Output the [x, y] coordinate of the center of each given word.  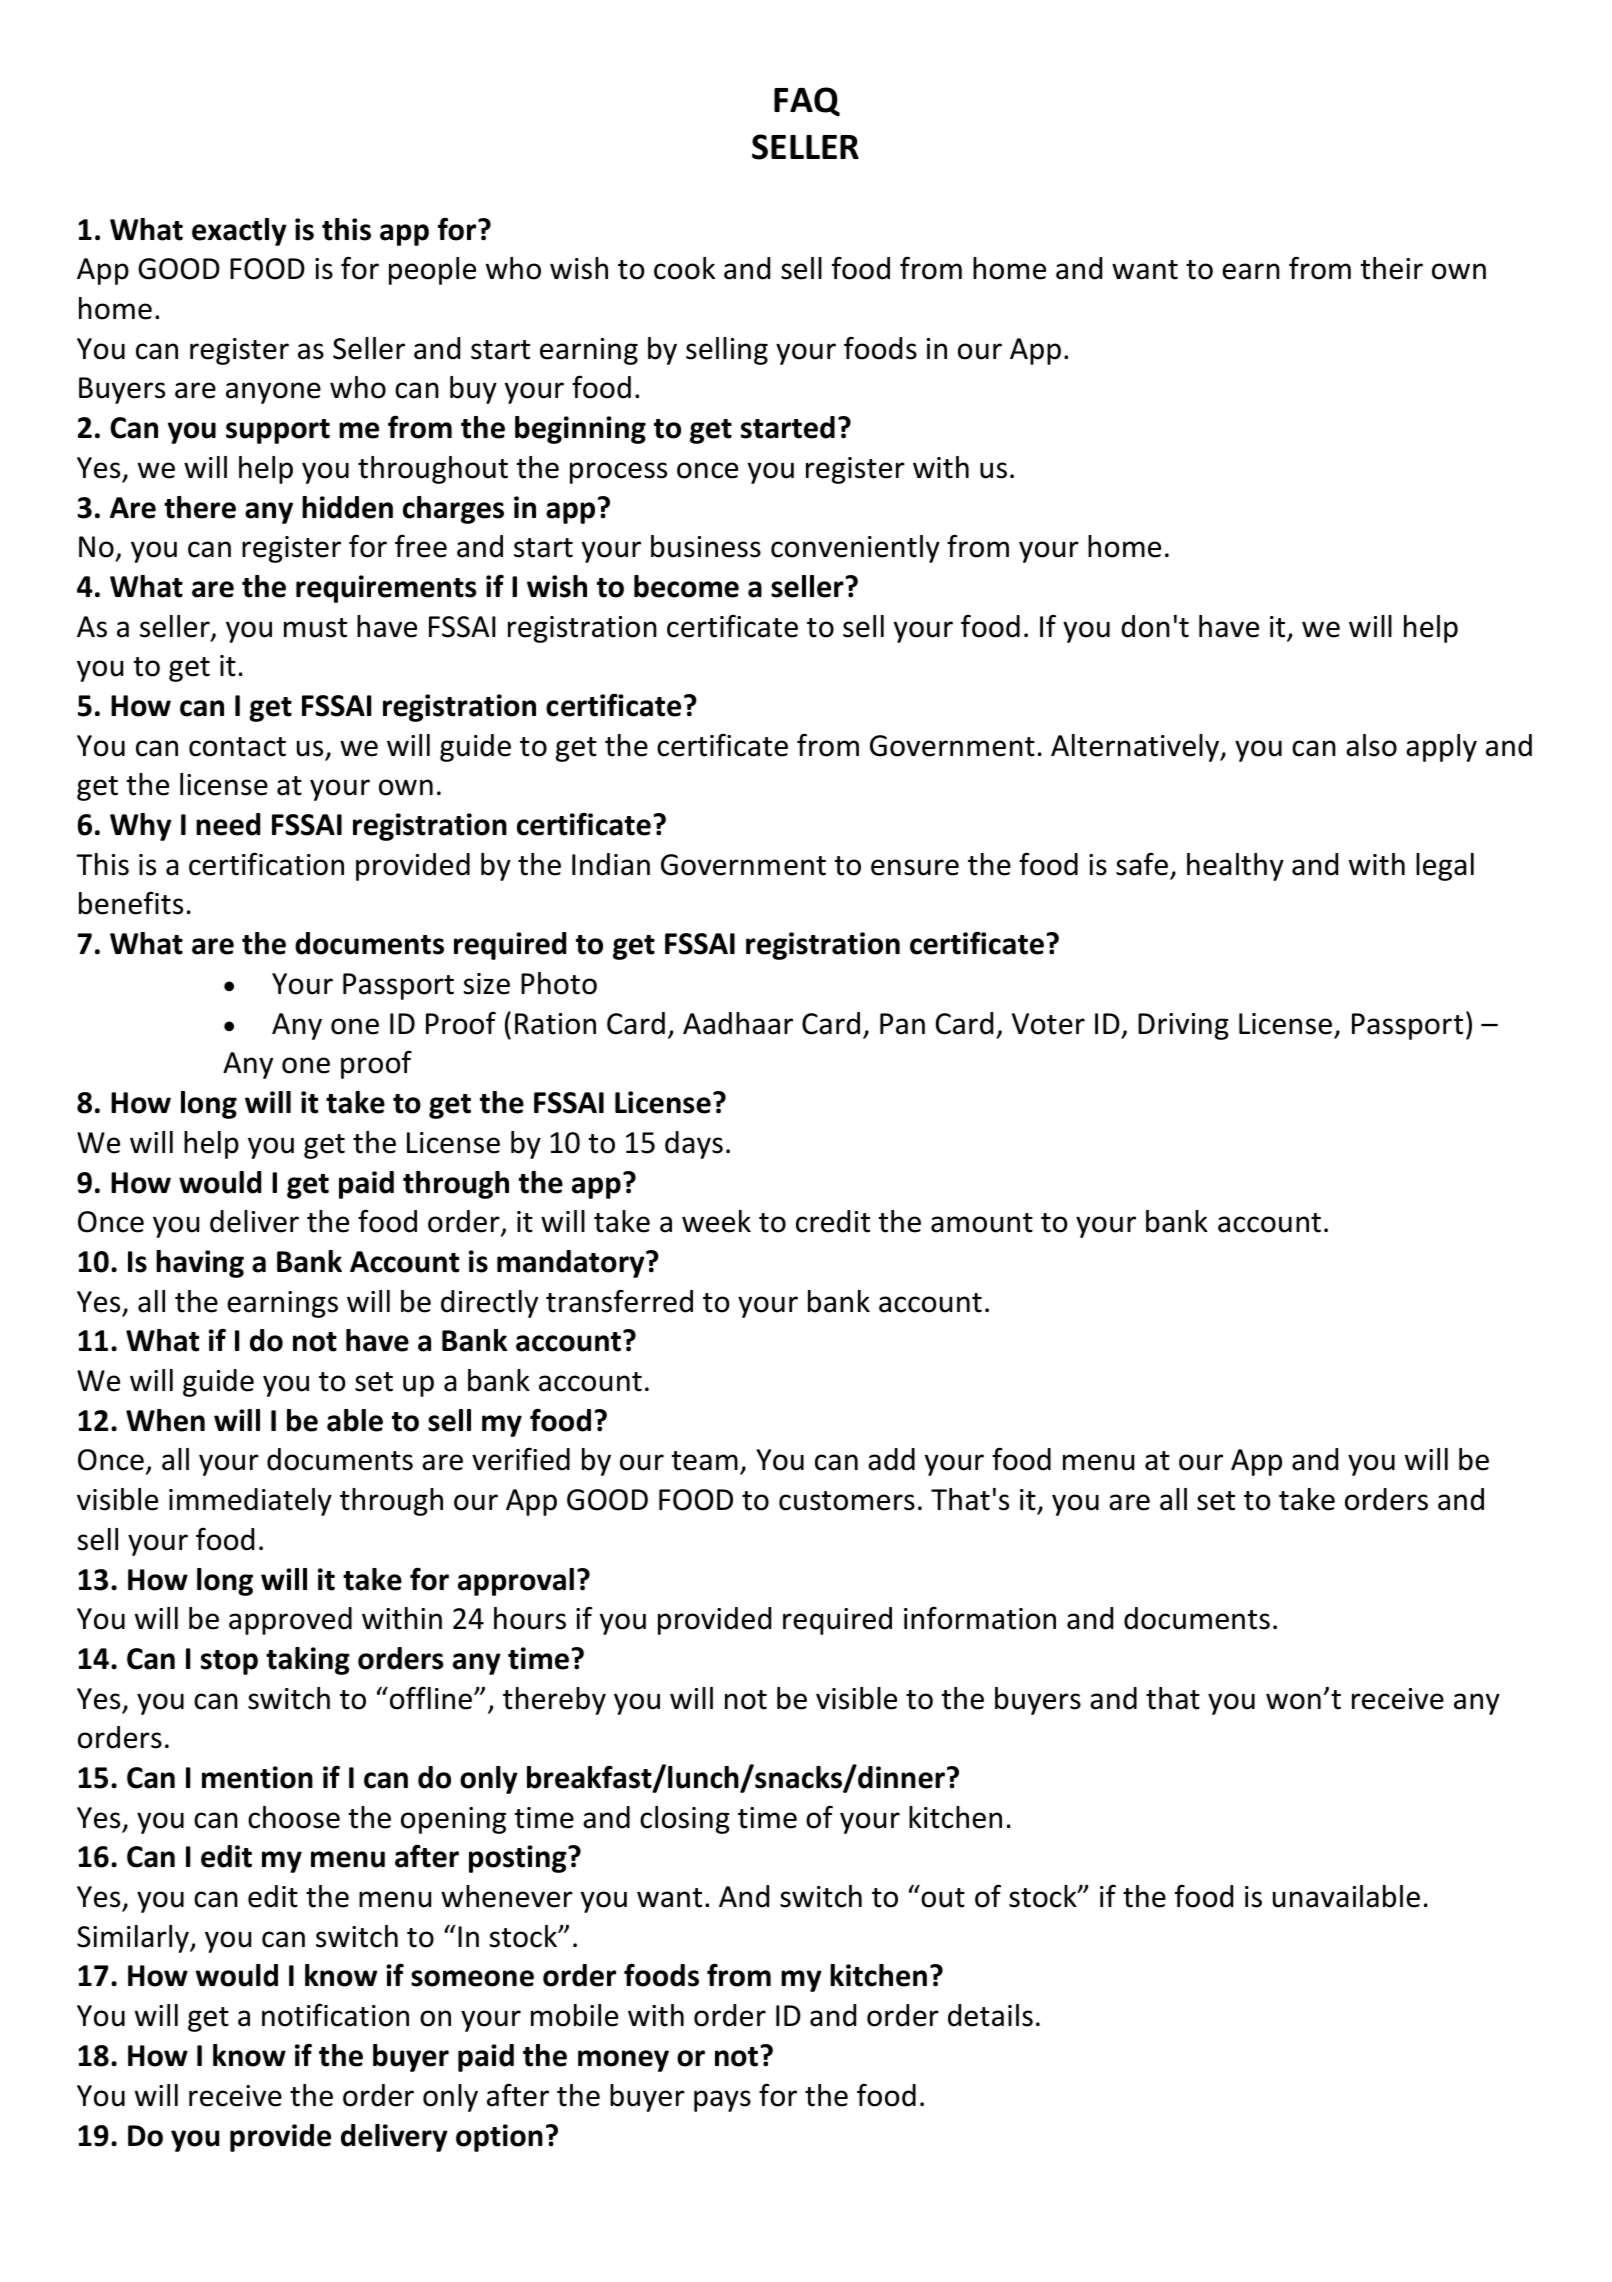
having [200, 1264]
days [694, 1145]
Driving [1183, 1026]
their [1392, 268]
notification [335, 2015]
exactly [239, 232]
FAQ [807, 102]
